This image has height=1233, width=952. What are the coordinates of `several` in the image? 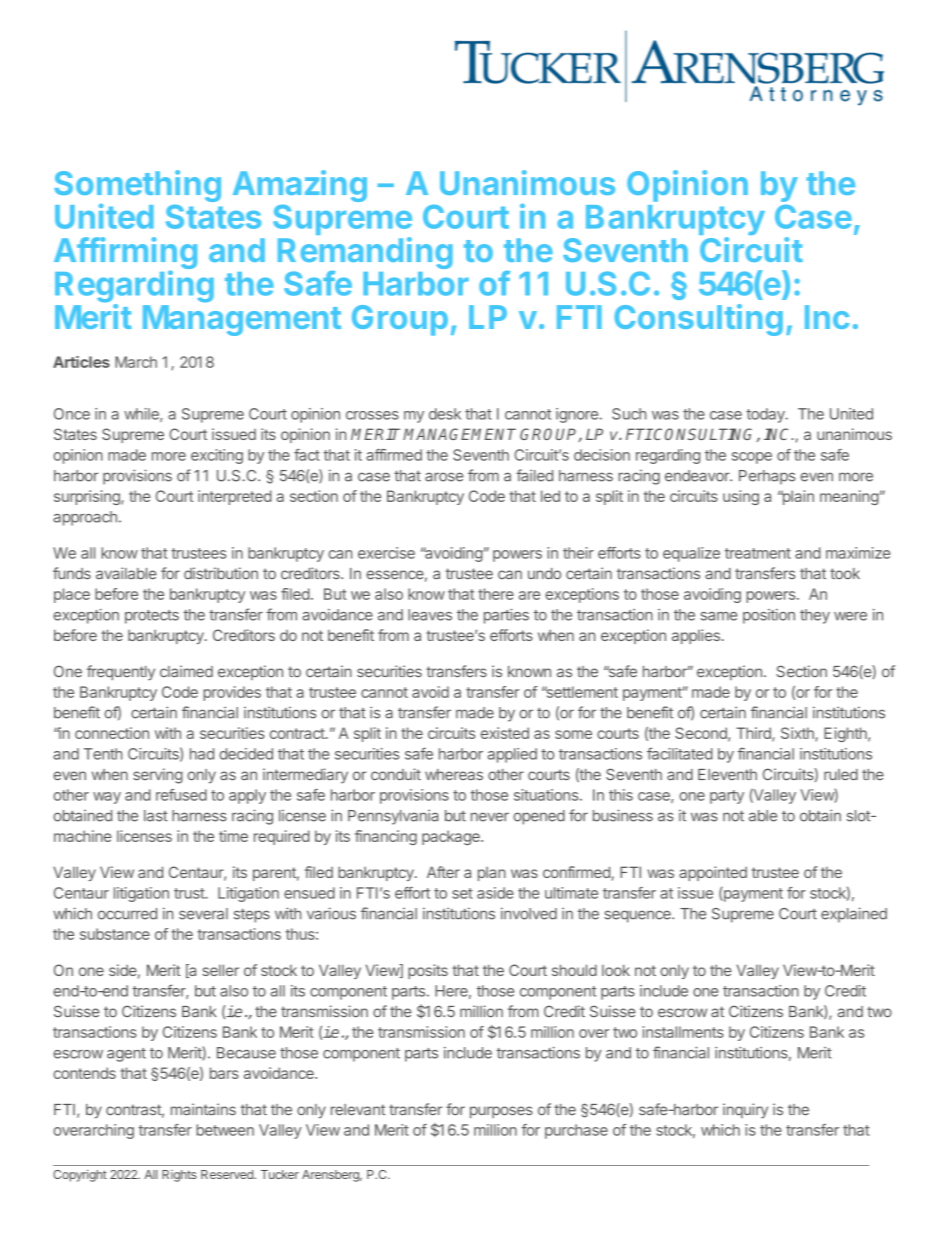 It's located at (203, 914).
